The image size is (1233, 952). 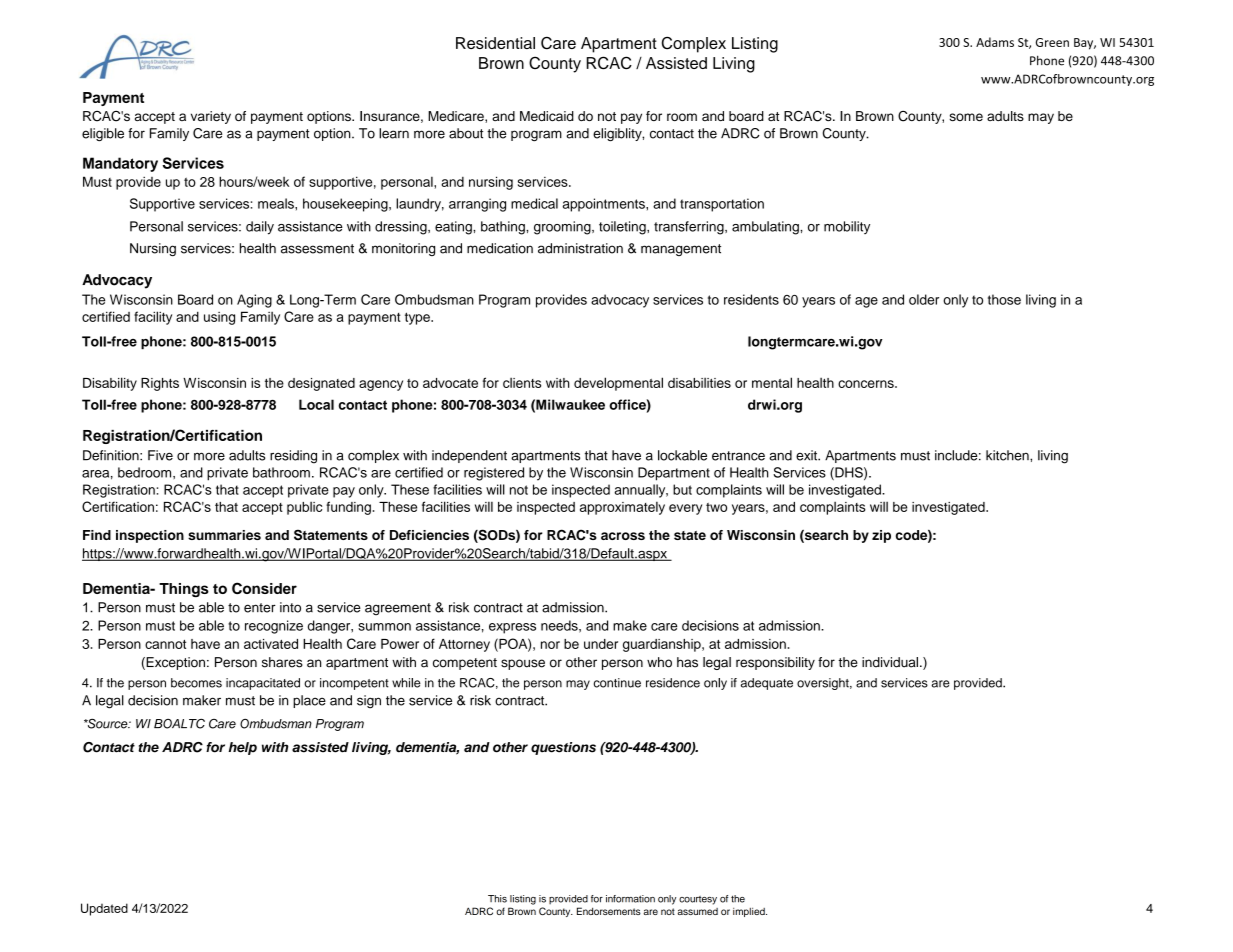 What do you see at coordinates (494, 474) in the image?
I see `registered` at bounding box center [494, 474].
